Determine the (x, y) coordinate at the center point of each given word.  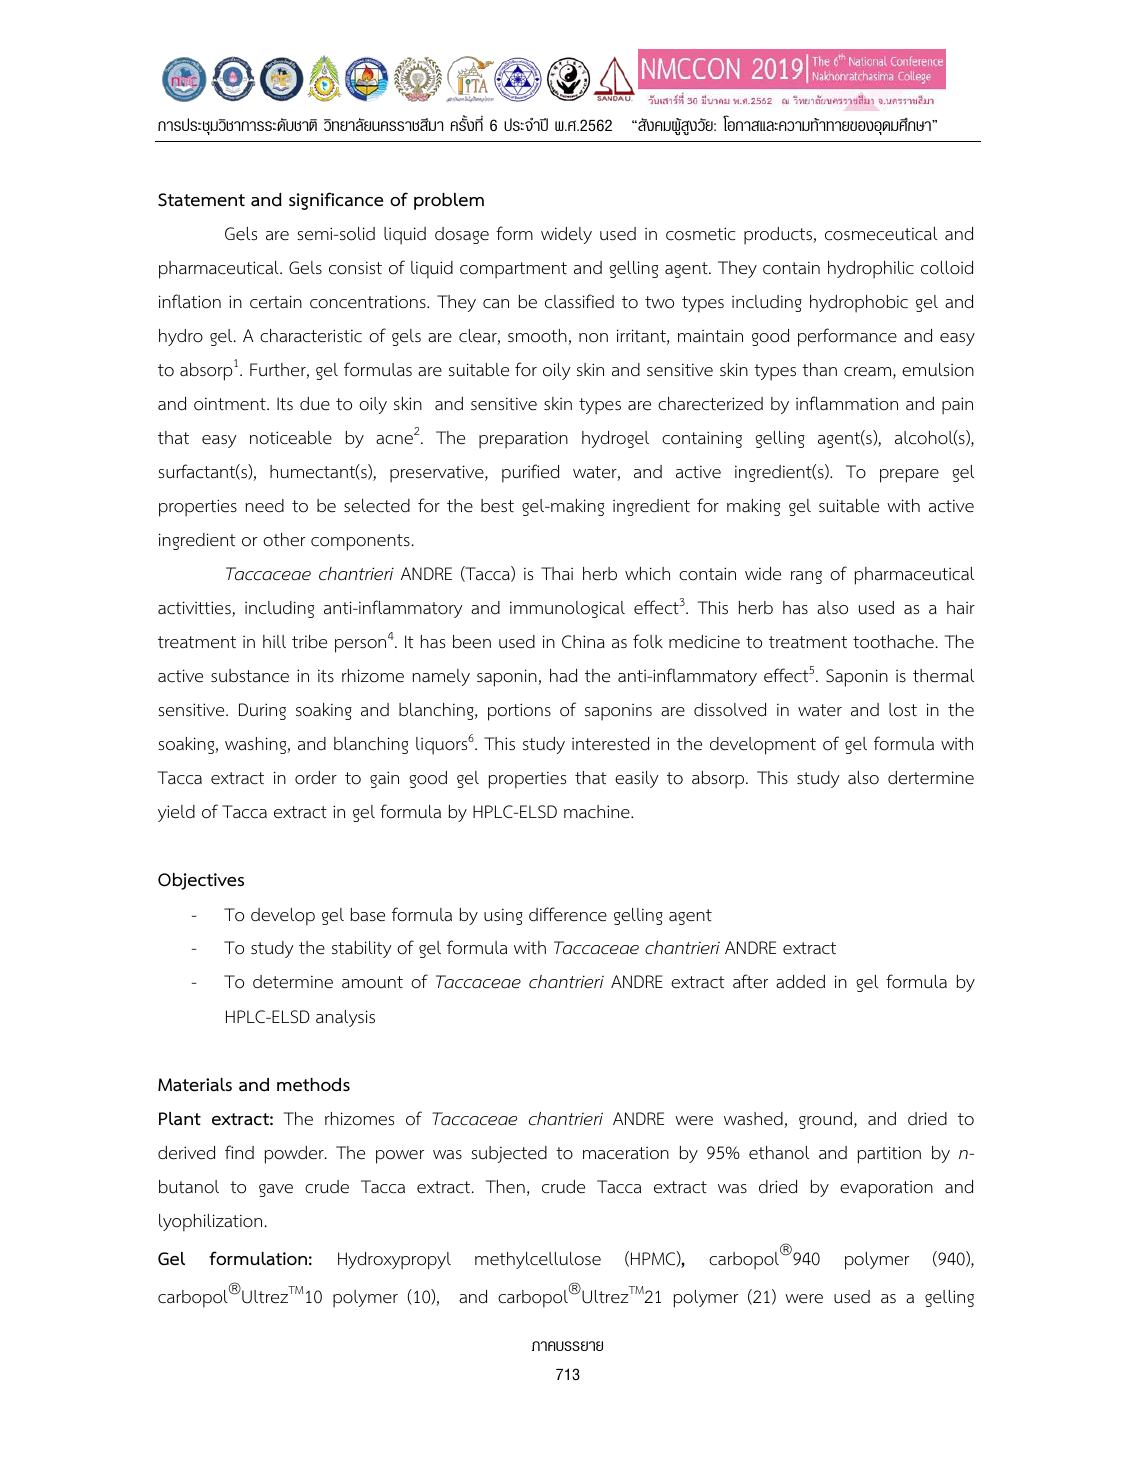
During (262, 711)
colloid (947, 268)
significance (336, 201)
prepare (909, 476)
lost (903, 710)
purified (530, 473)
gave (276, 1190)
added (800, 982)
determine (293, 982)
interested (610, 744)
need (264, 506)
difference (568, 914)
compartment (513, 270)
